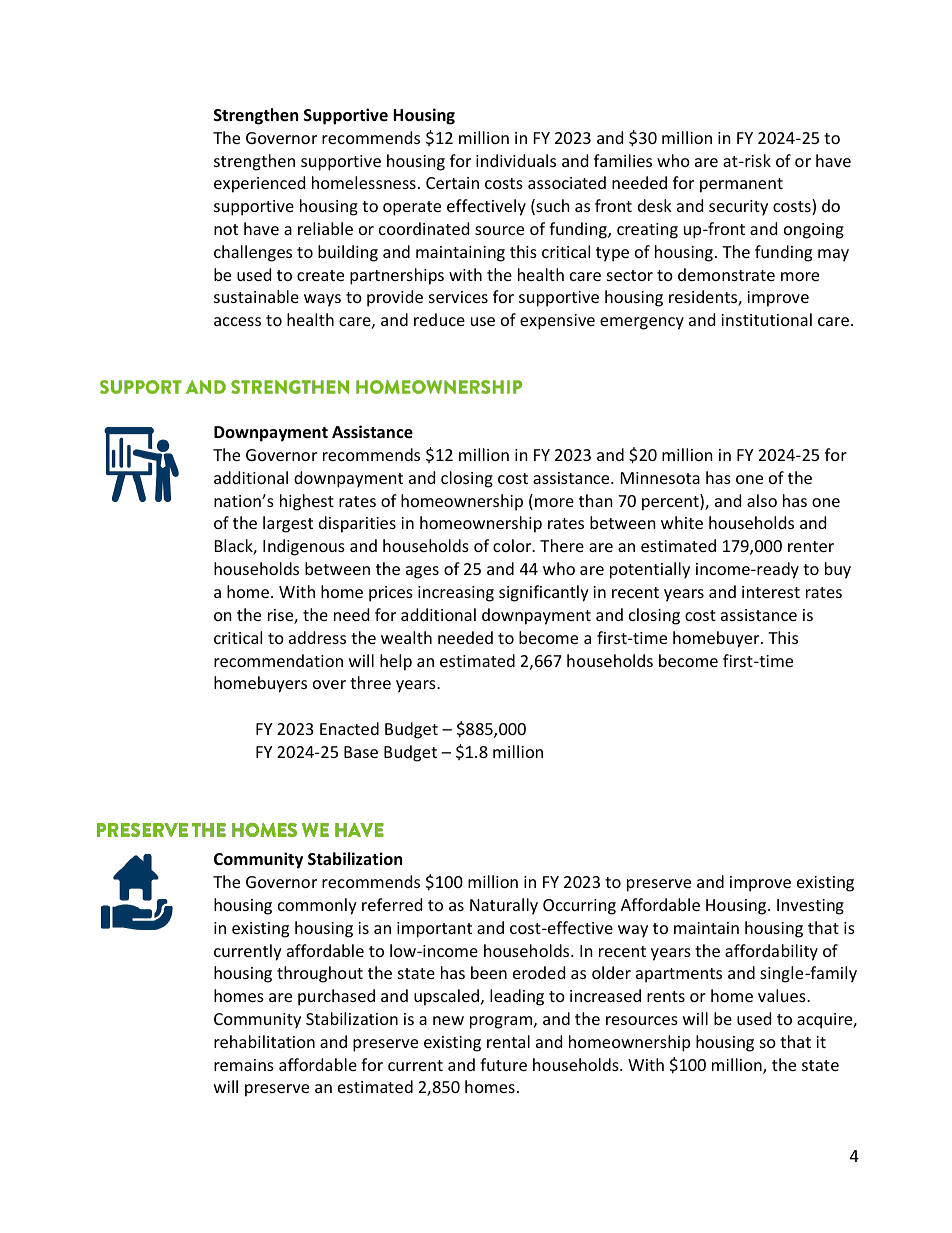  I want to click on rental, so click(508, 1041).
